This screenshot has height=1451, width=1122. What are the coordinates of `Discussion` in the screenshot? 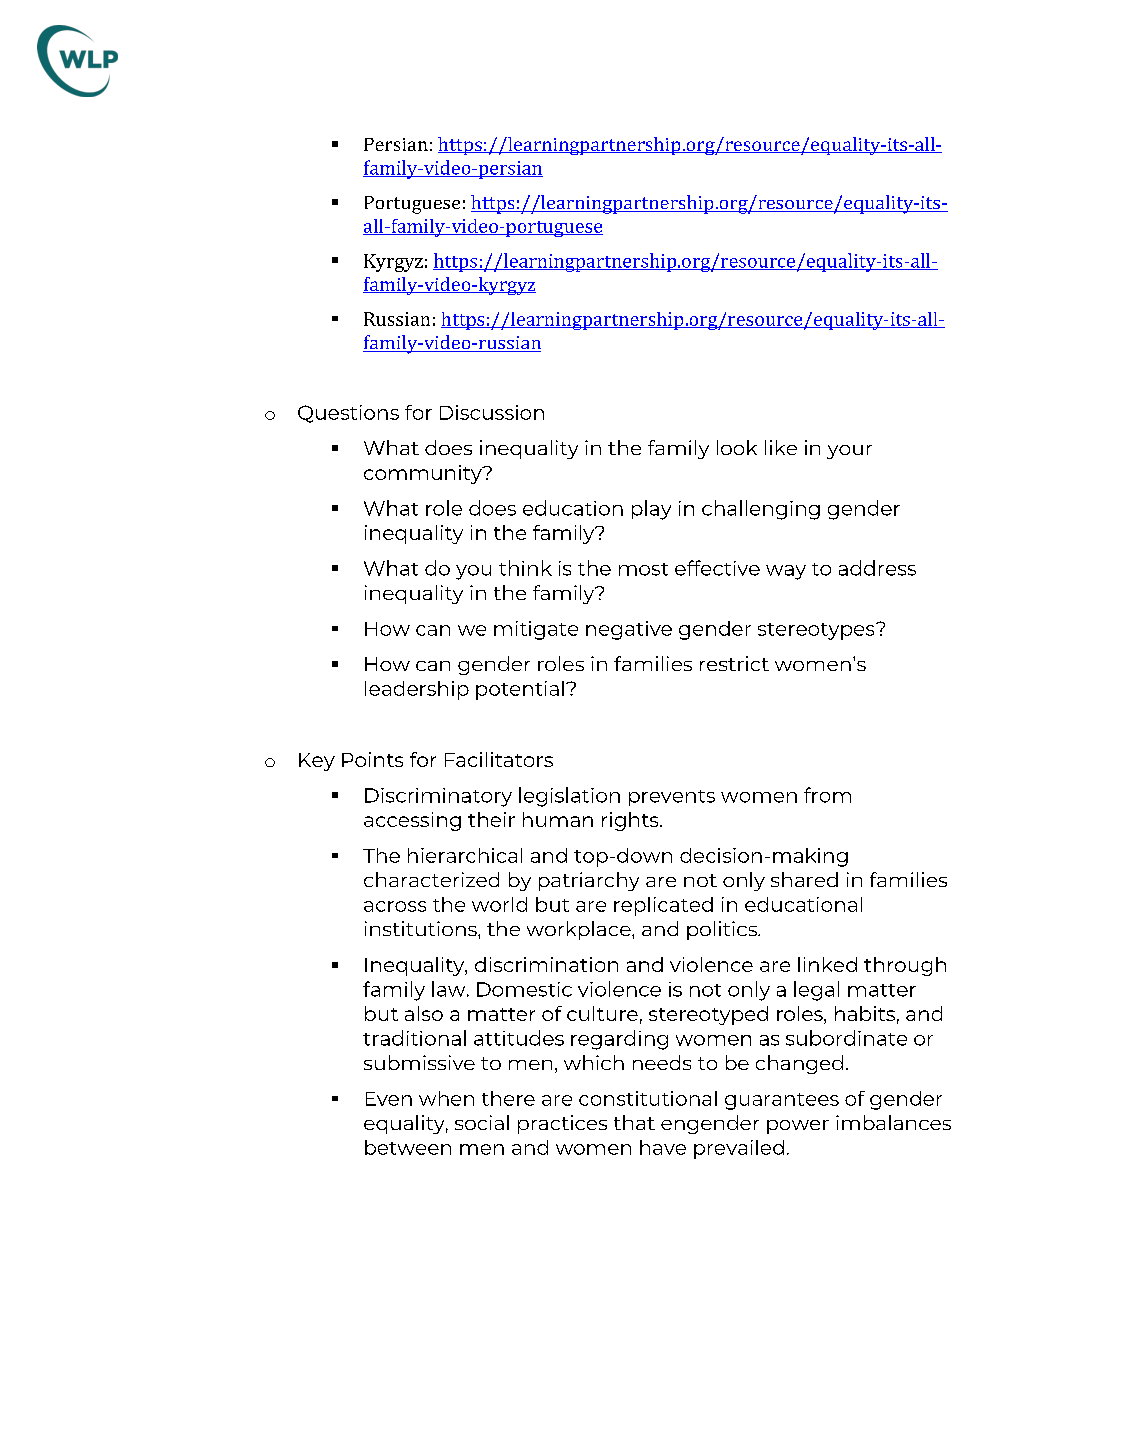 It's located at (492, 412).
